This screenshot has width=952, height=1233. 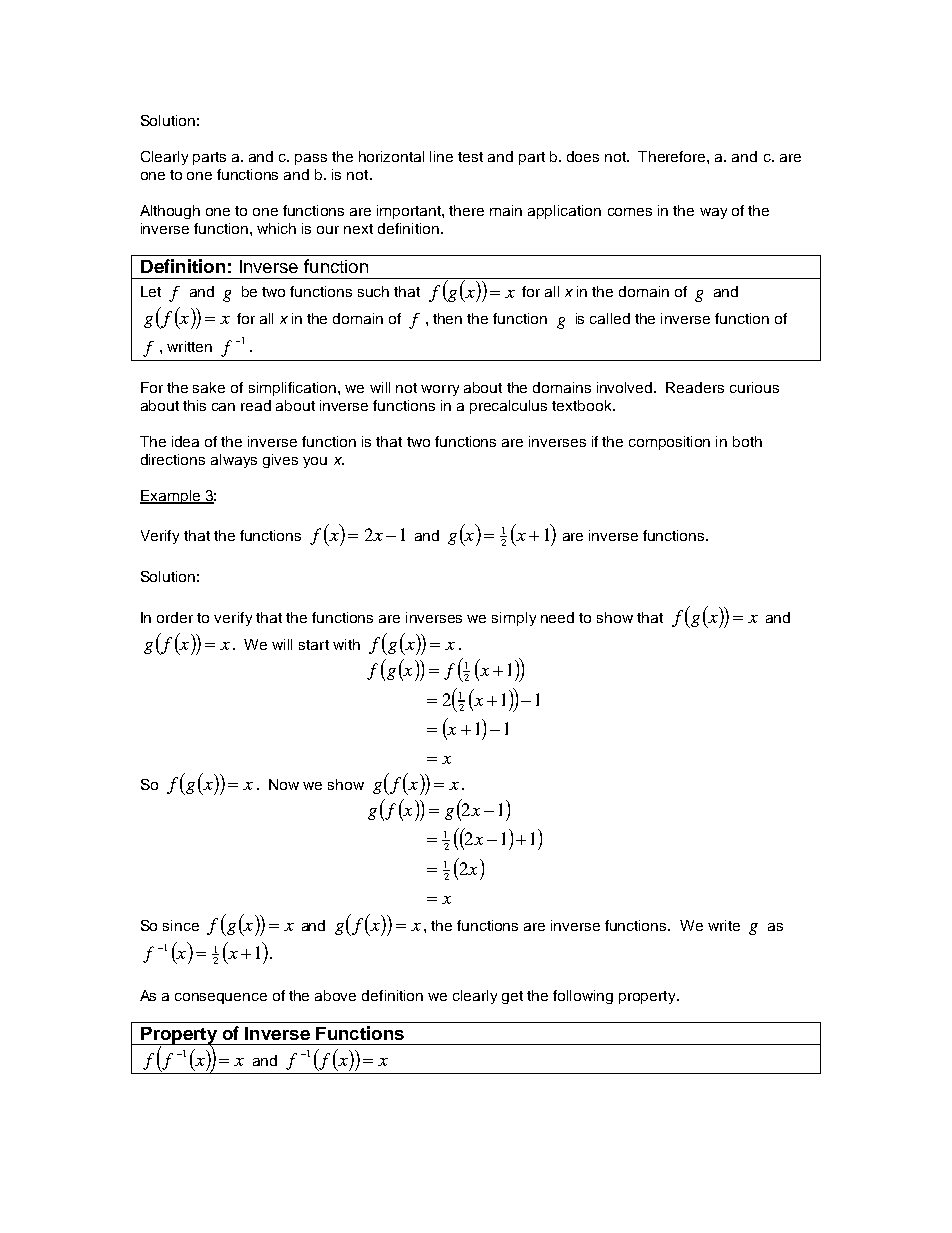 What do you see at coordinates (630, 212) in the screenshot?
I see `comes` at bounding box center [630, 212].
